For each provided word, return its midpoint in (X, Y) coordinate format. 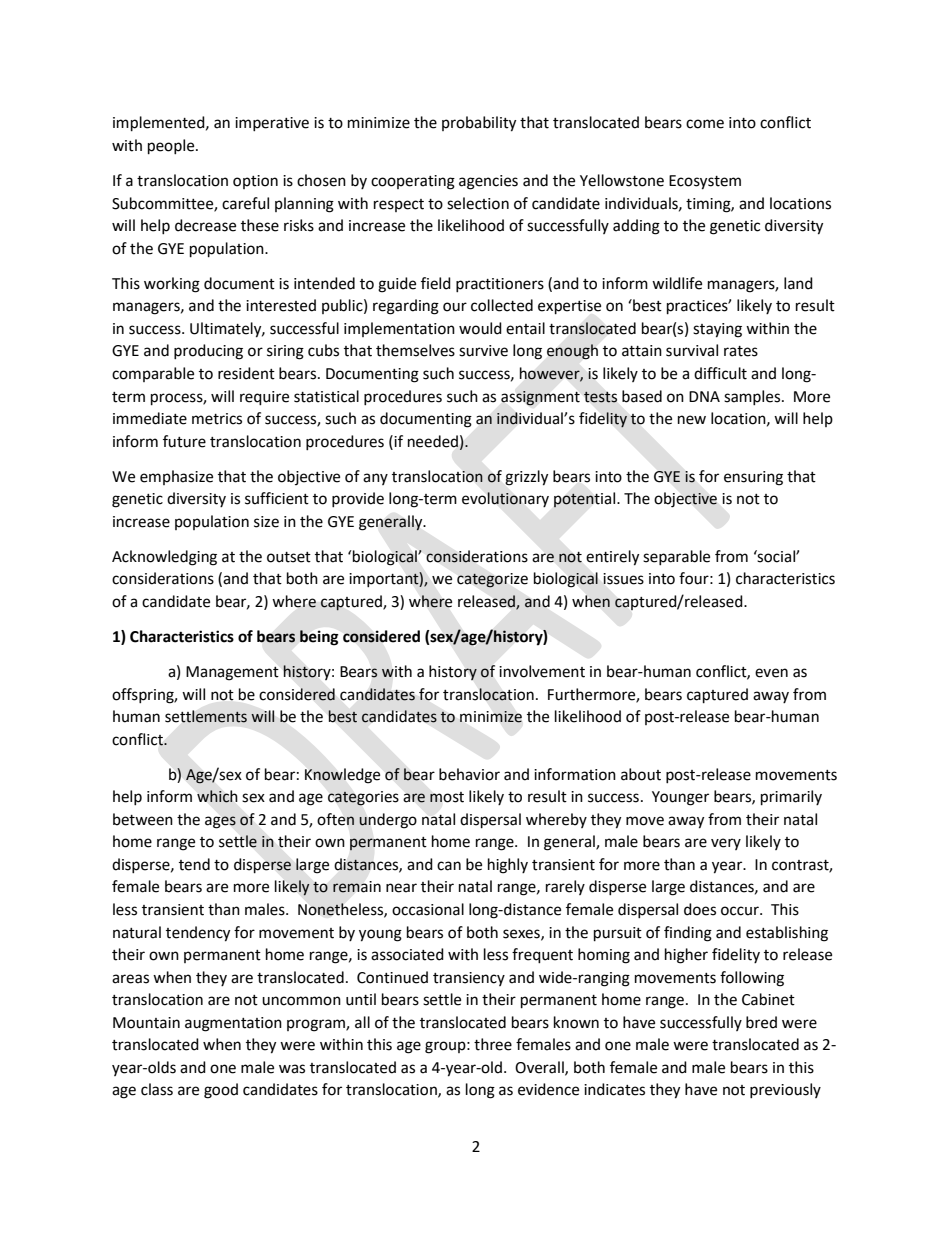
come (705, 124)
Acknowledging (164, 558)
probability (479, 124)
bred (761, 1022)
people (172, 147)
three (493, 1044)
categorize (492, 580)
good (221, 1091)
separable (676, 557)
